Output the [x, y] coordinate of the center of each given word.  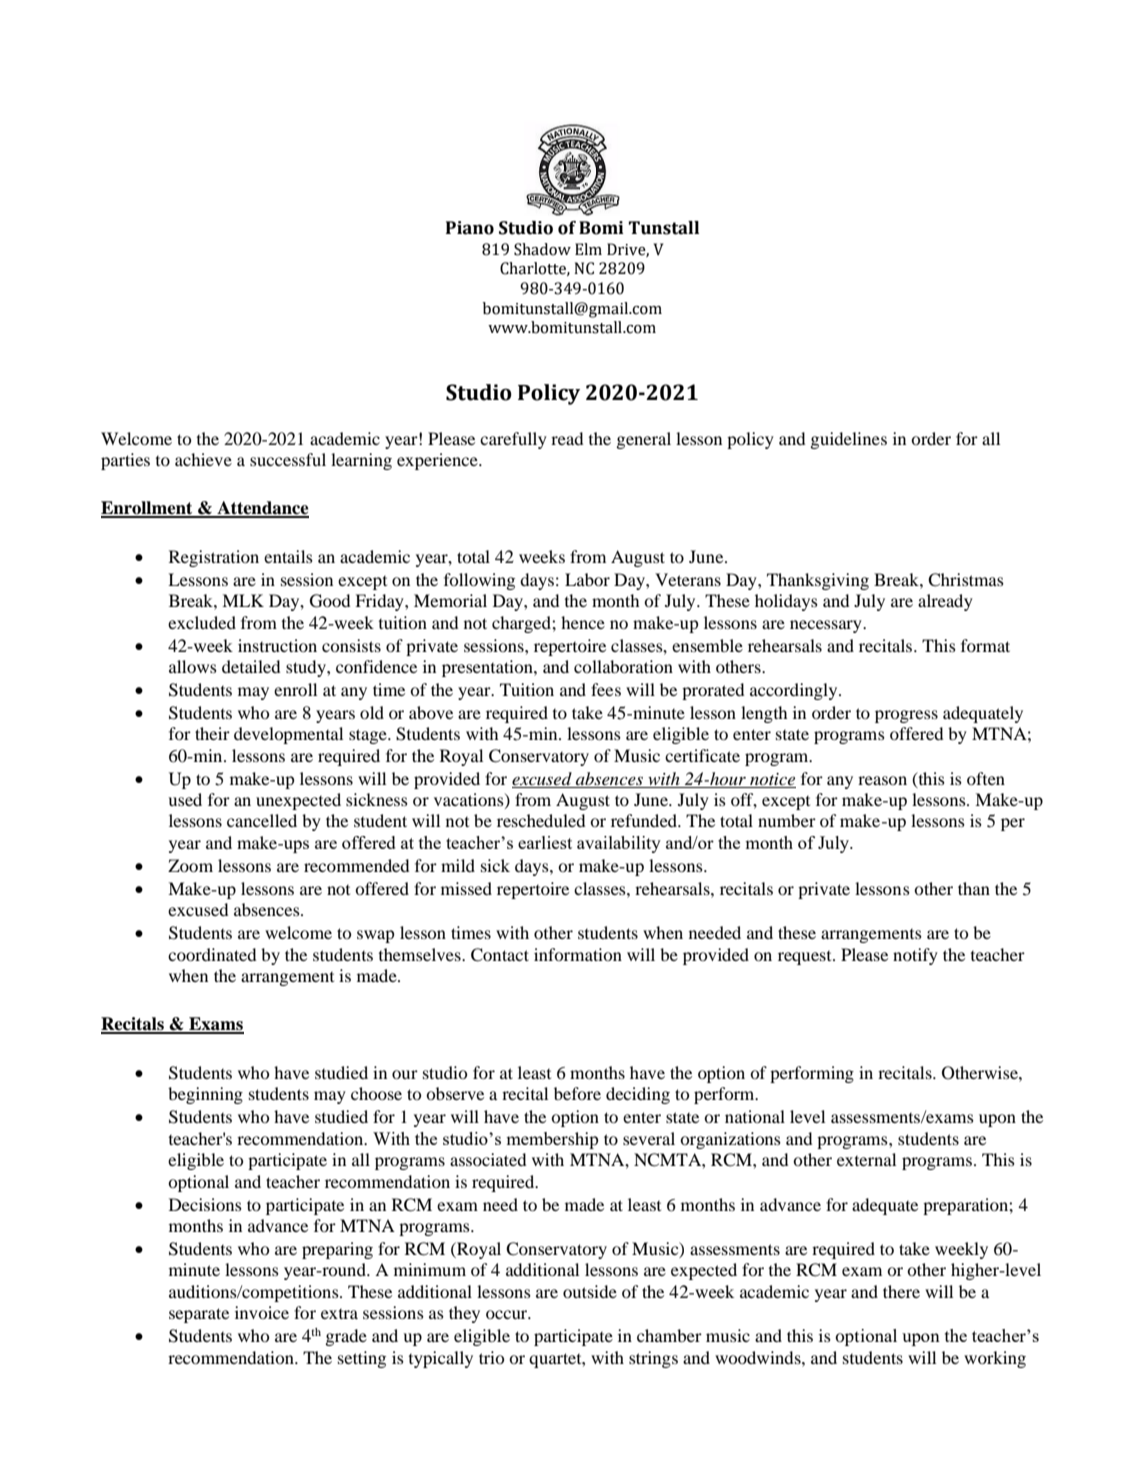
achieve [203, 459]
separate [199, 1315]
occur [508, 1314]
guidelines [848, 440]
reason [882, 780]
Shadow [542, 249]
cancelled [262, 820]
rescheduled [541, 820]
